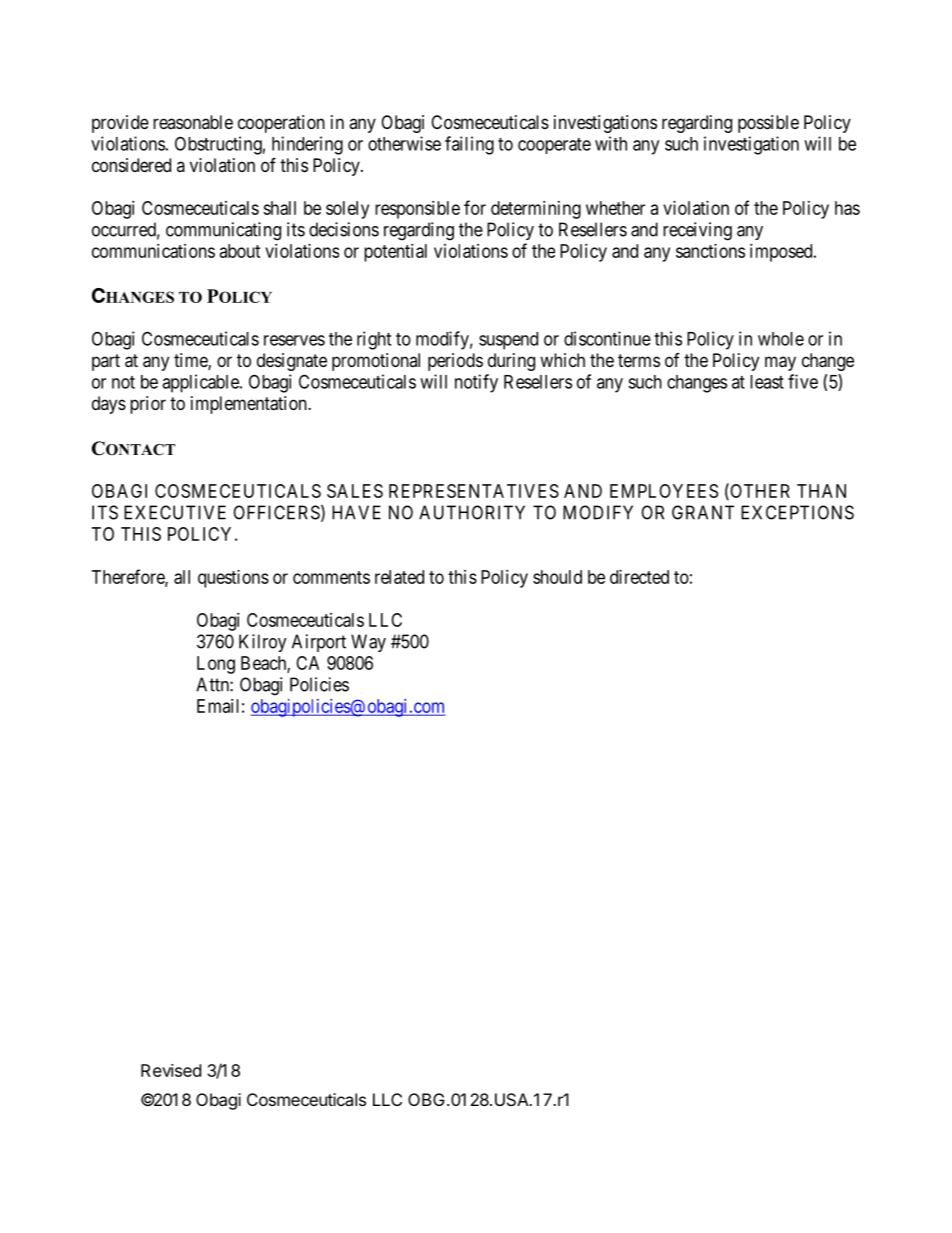 This page has height=1233, width=952. Describe the element at coordinates (193, 122) in the page. I see `reasonable` at that location.
